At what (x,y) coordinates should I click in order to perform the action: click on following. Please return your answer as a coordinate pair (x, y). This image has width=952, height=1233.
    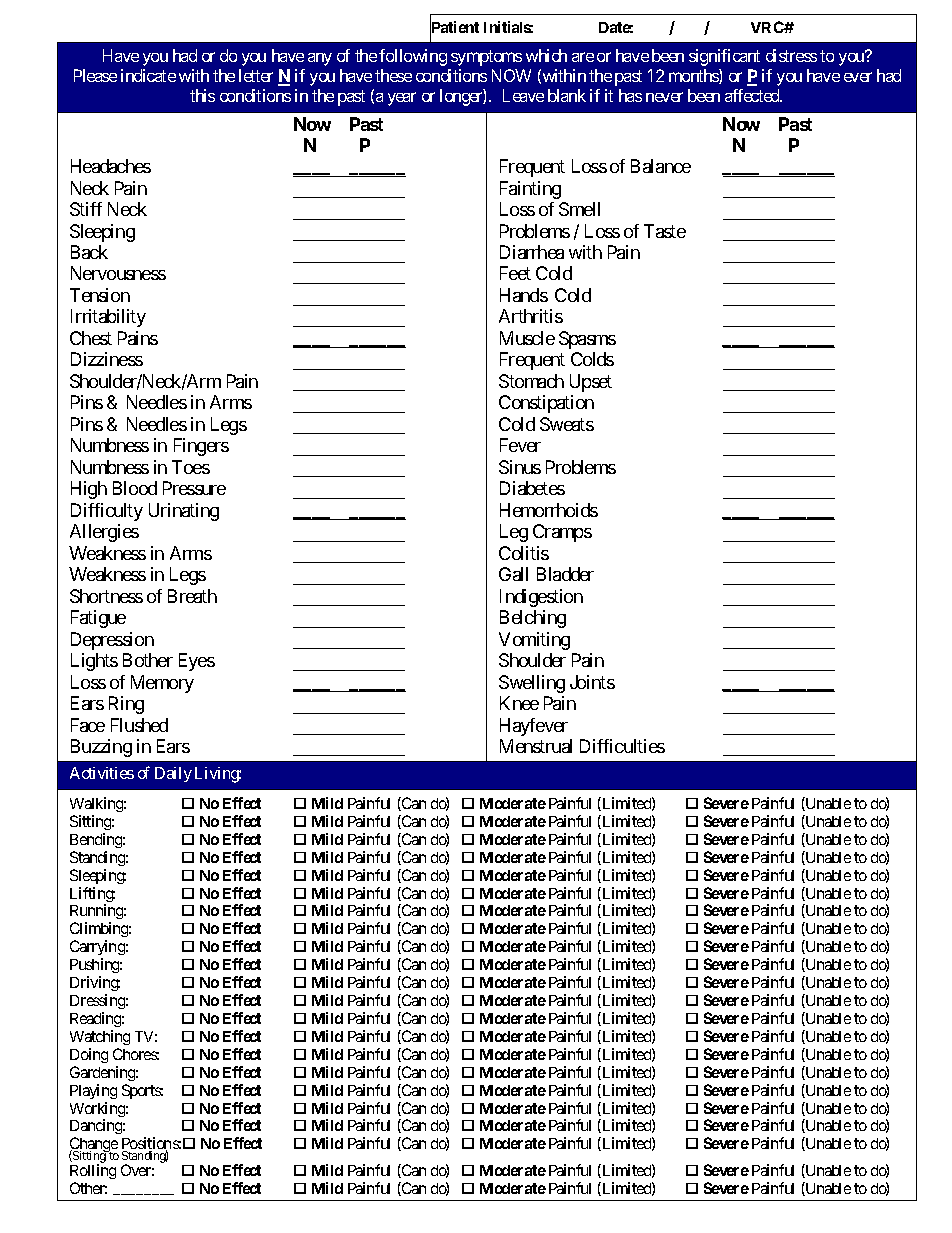
    Looking at the image, I should click on (413, 57).
